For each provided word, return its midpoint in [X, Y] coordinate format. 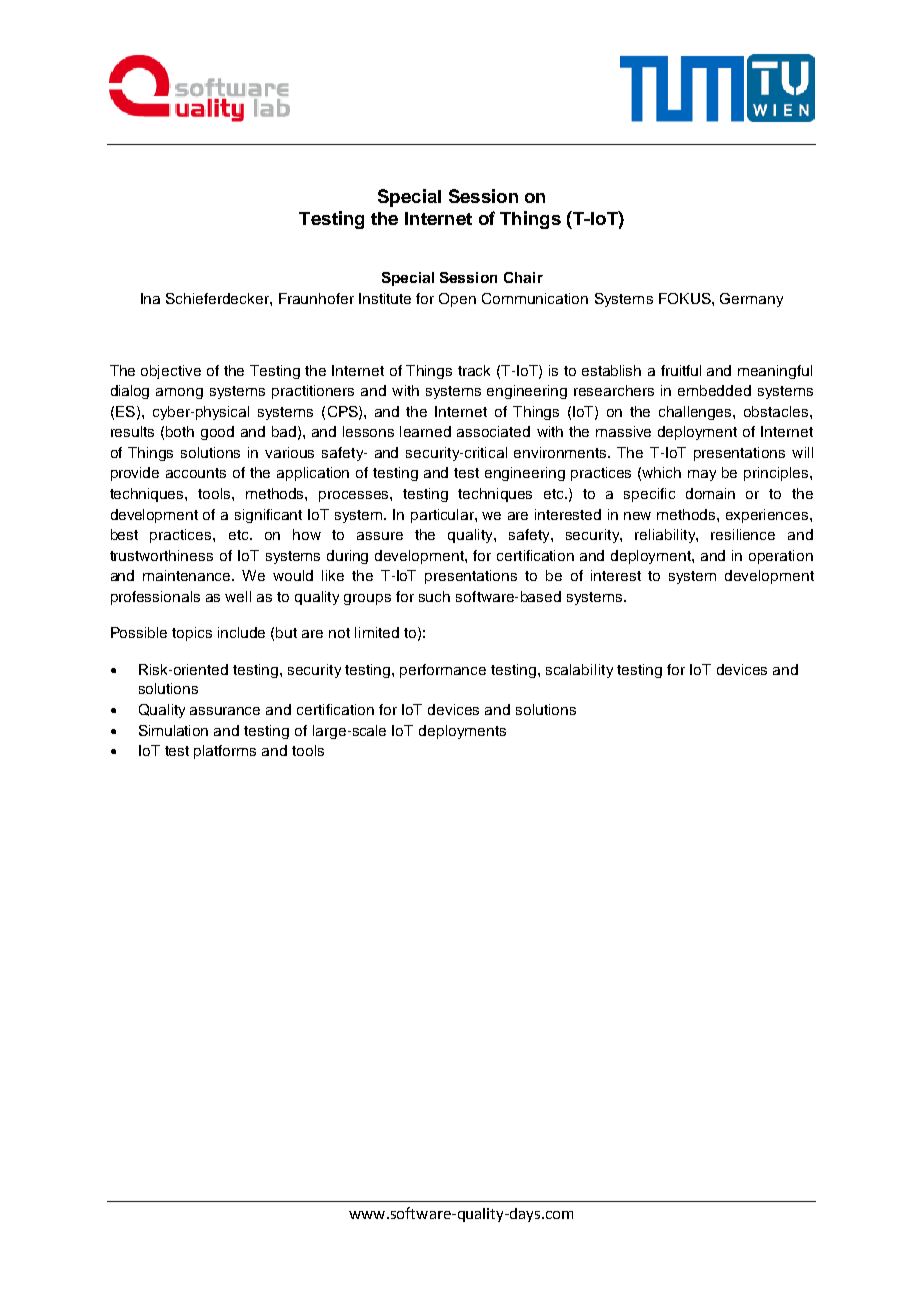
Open [457, 300]
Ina [150, 298]
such [434, 596]
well [238, 596]
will [802, 452]
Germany [751, 300]
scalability [579, 671]
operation [781, 557]
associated [493, 431]
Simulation [173, 730]
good [217, 433]
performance [443, 671]
